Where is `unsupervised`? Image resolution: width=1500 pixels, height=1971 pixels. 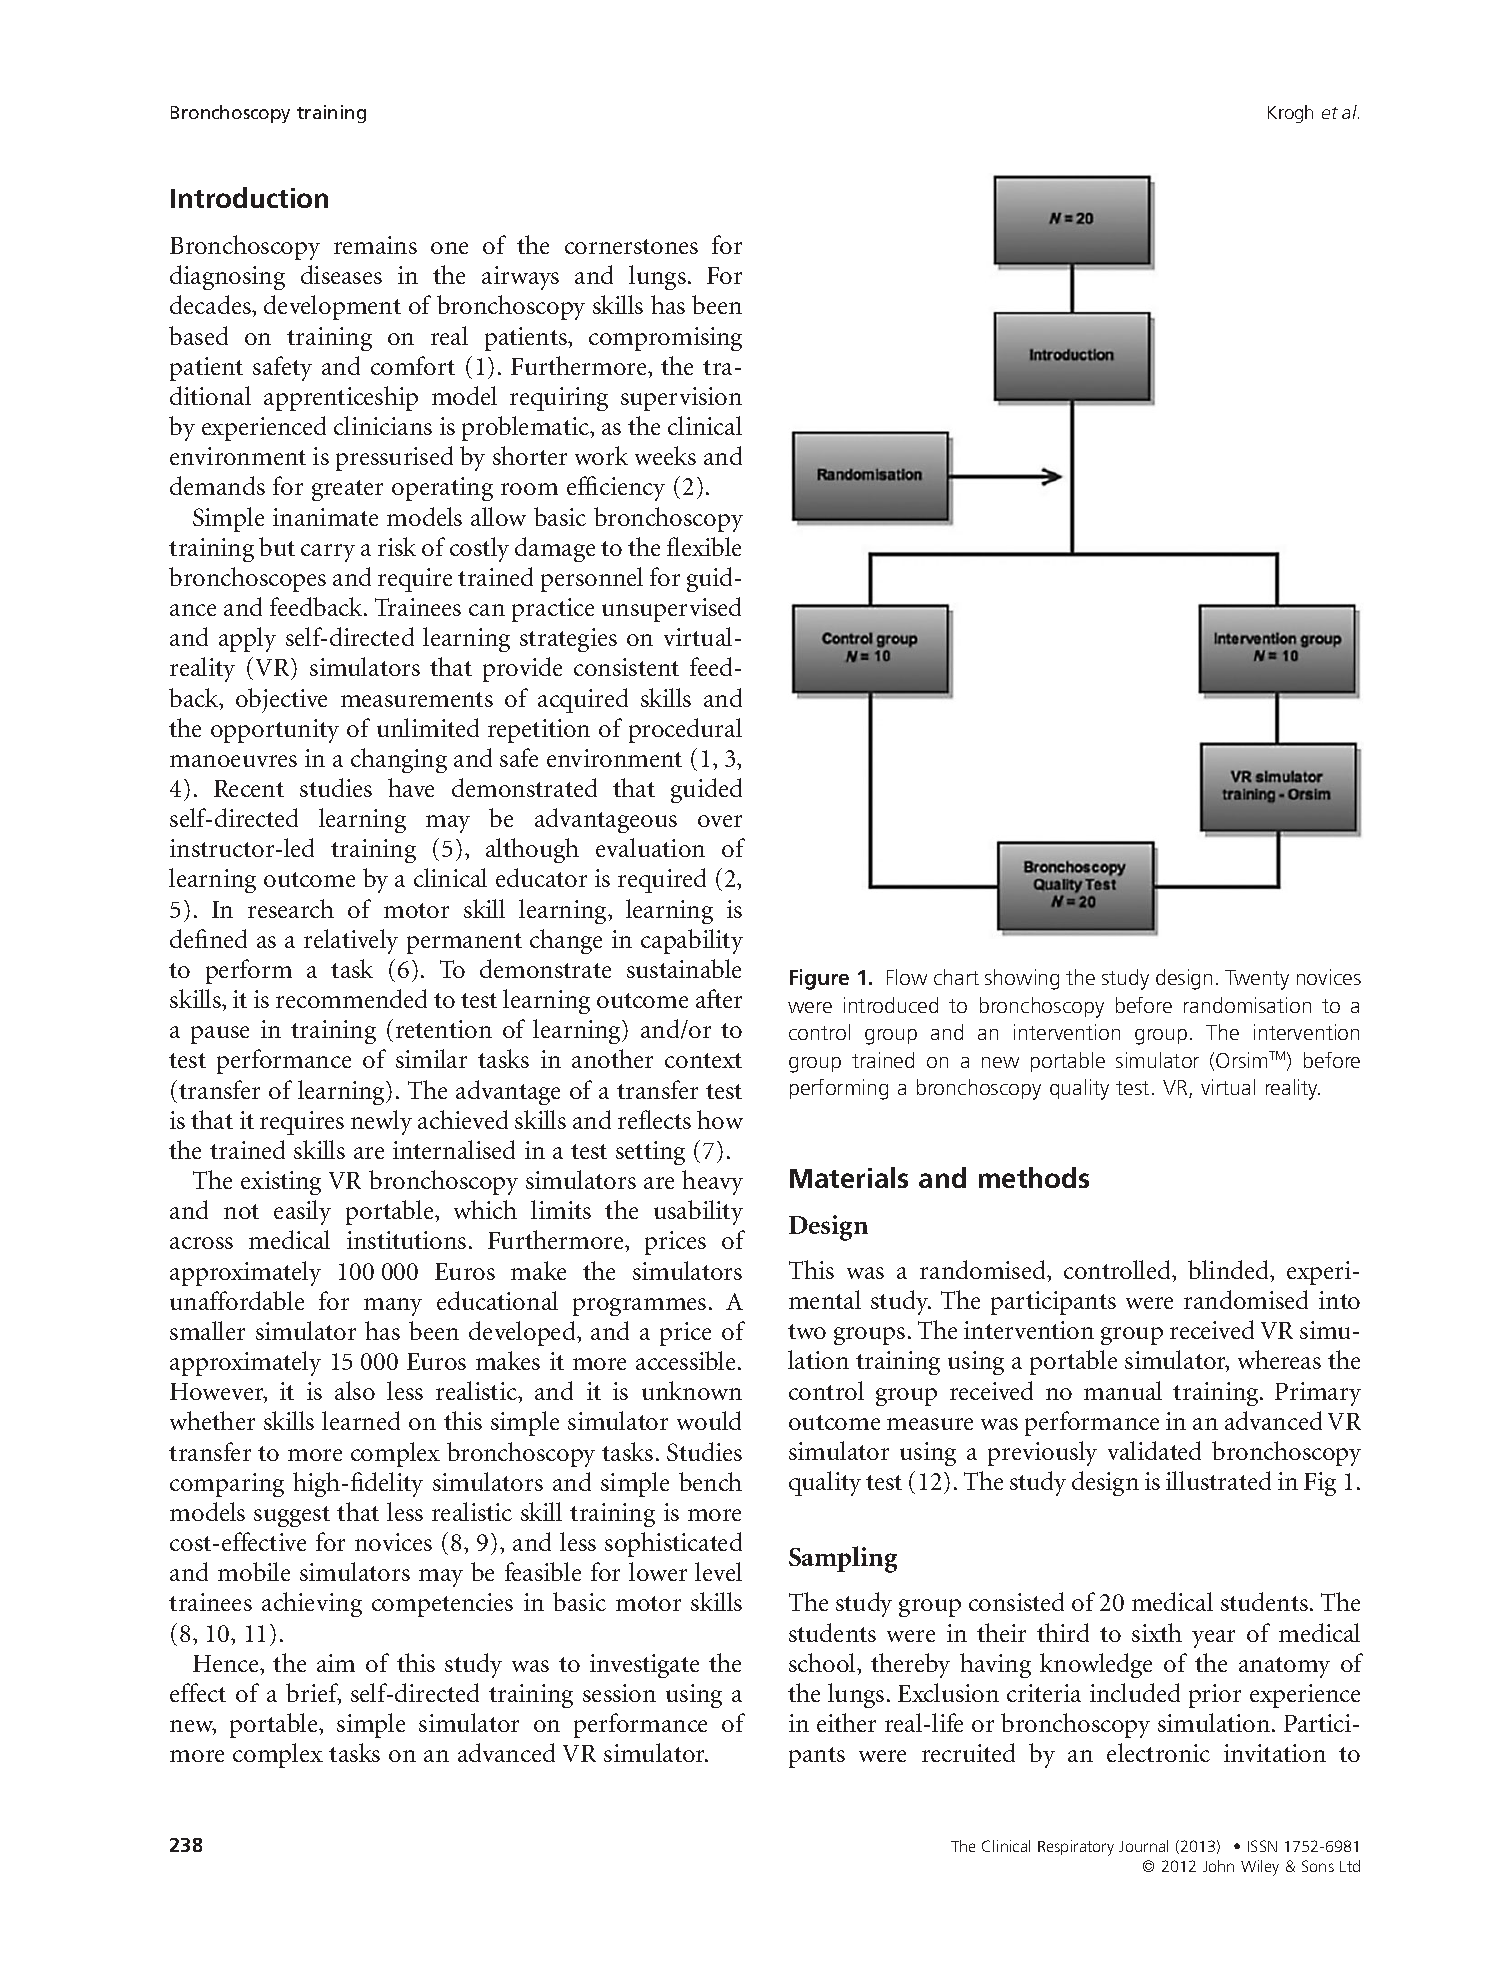
unsupervised is located at coordinates (671, 609).
